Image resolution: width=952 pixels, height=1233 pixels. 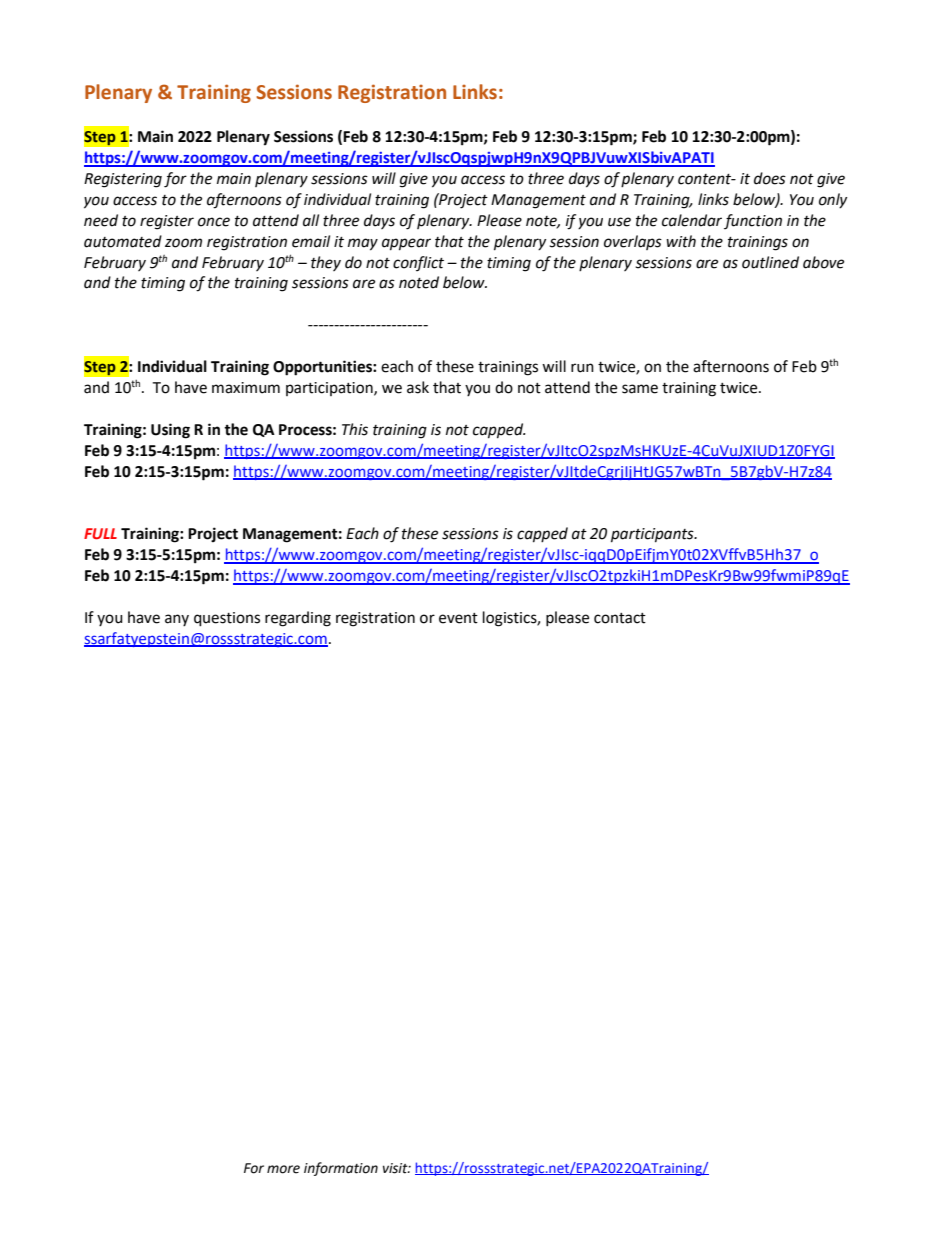 I want to click on participants, so click(x=653, y=535).
